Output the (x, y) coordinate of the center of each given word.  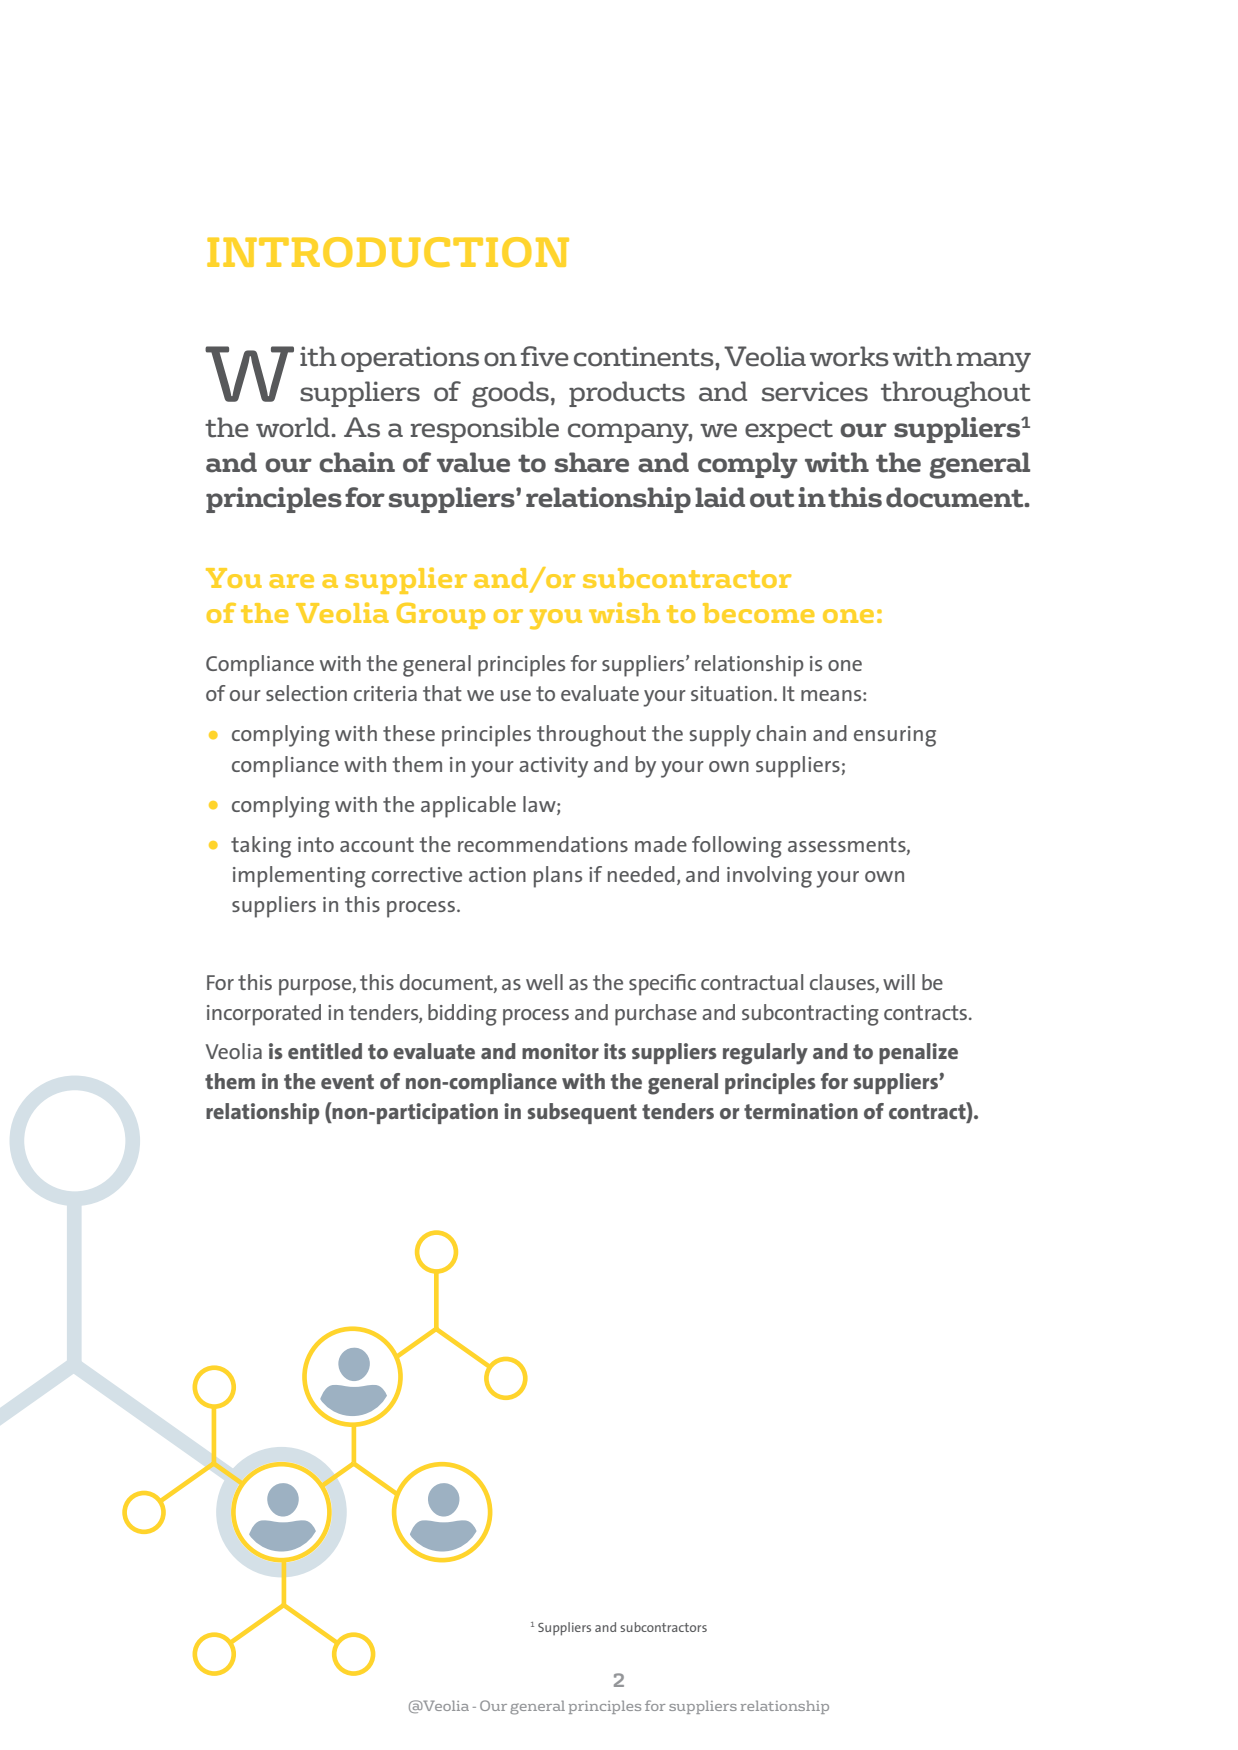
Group (440, 616)
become (759, 613)
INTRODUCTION (388, 252)
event (347, 1081)
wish (624, 612)
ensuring (895, 736)
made (661, 844)
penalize (918, 1053)
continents (645, 356)
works (849, 356)
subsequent (582, 1113)
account (377, 844)
